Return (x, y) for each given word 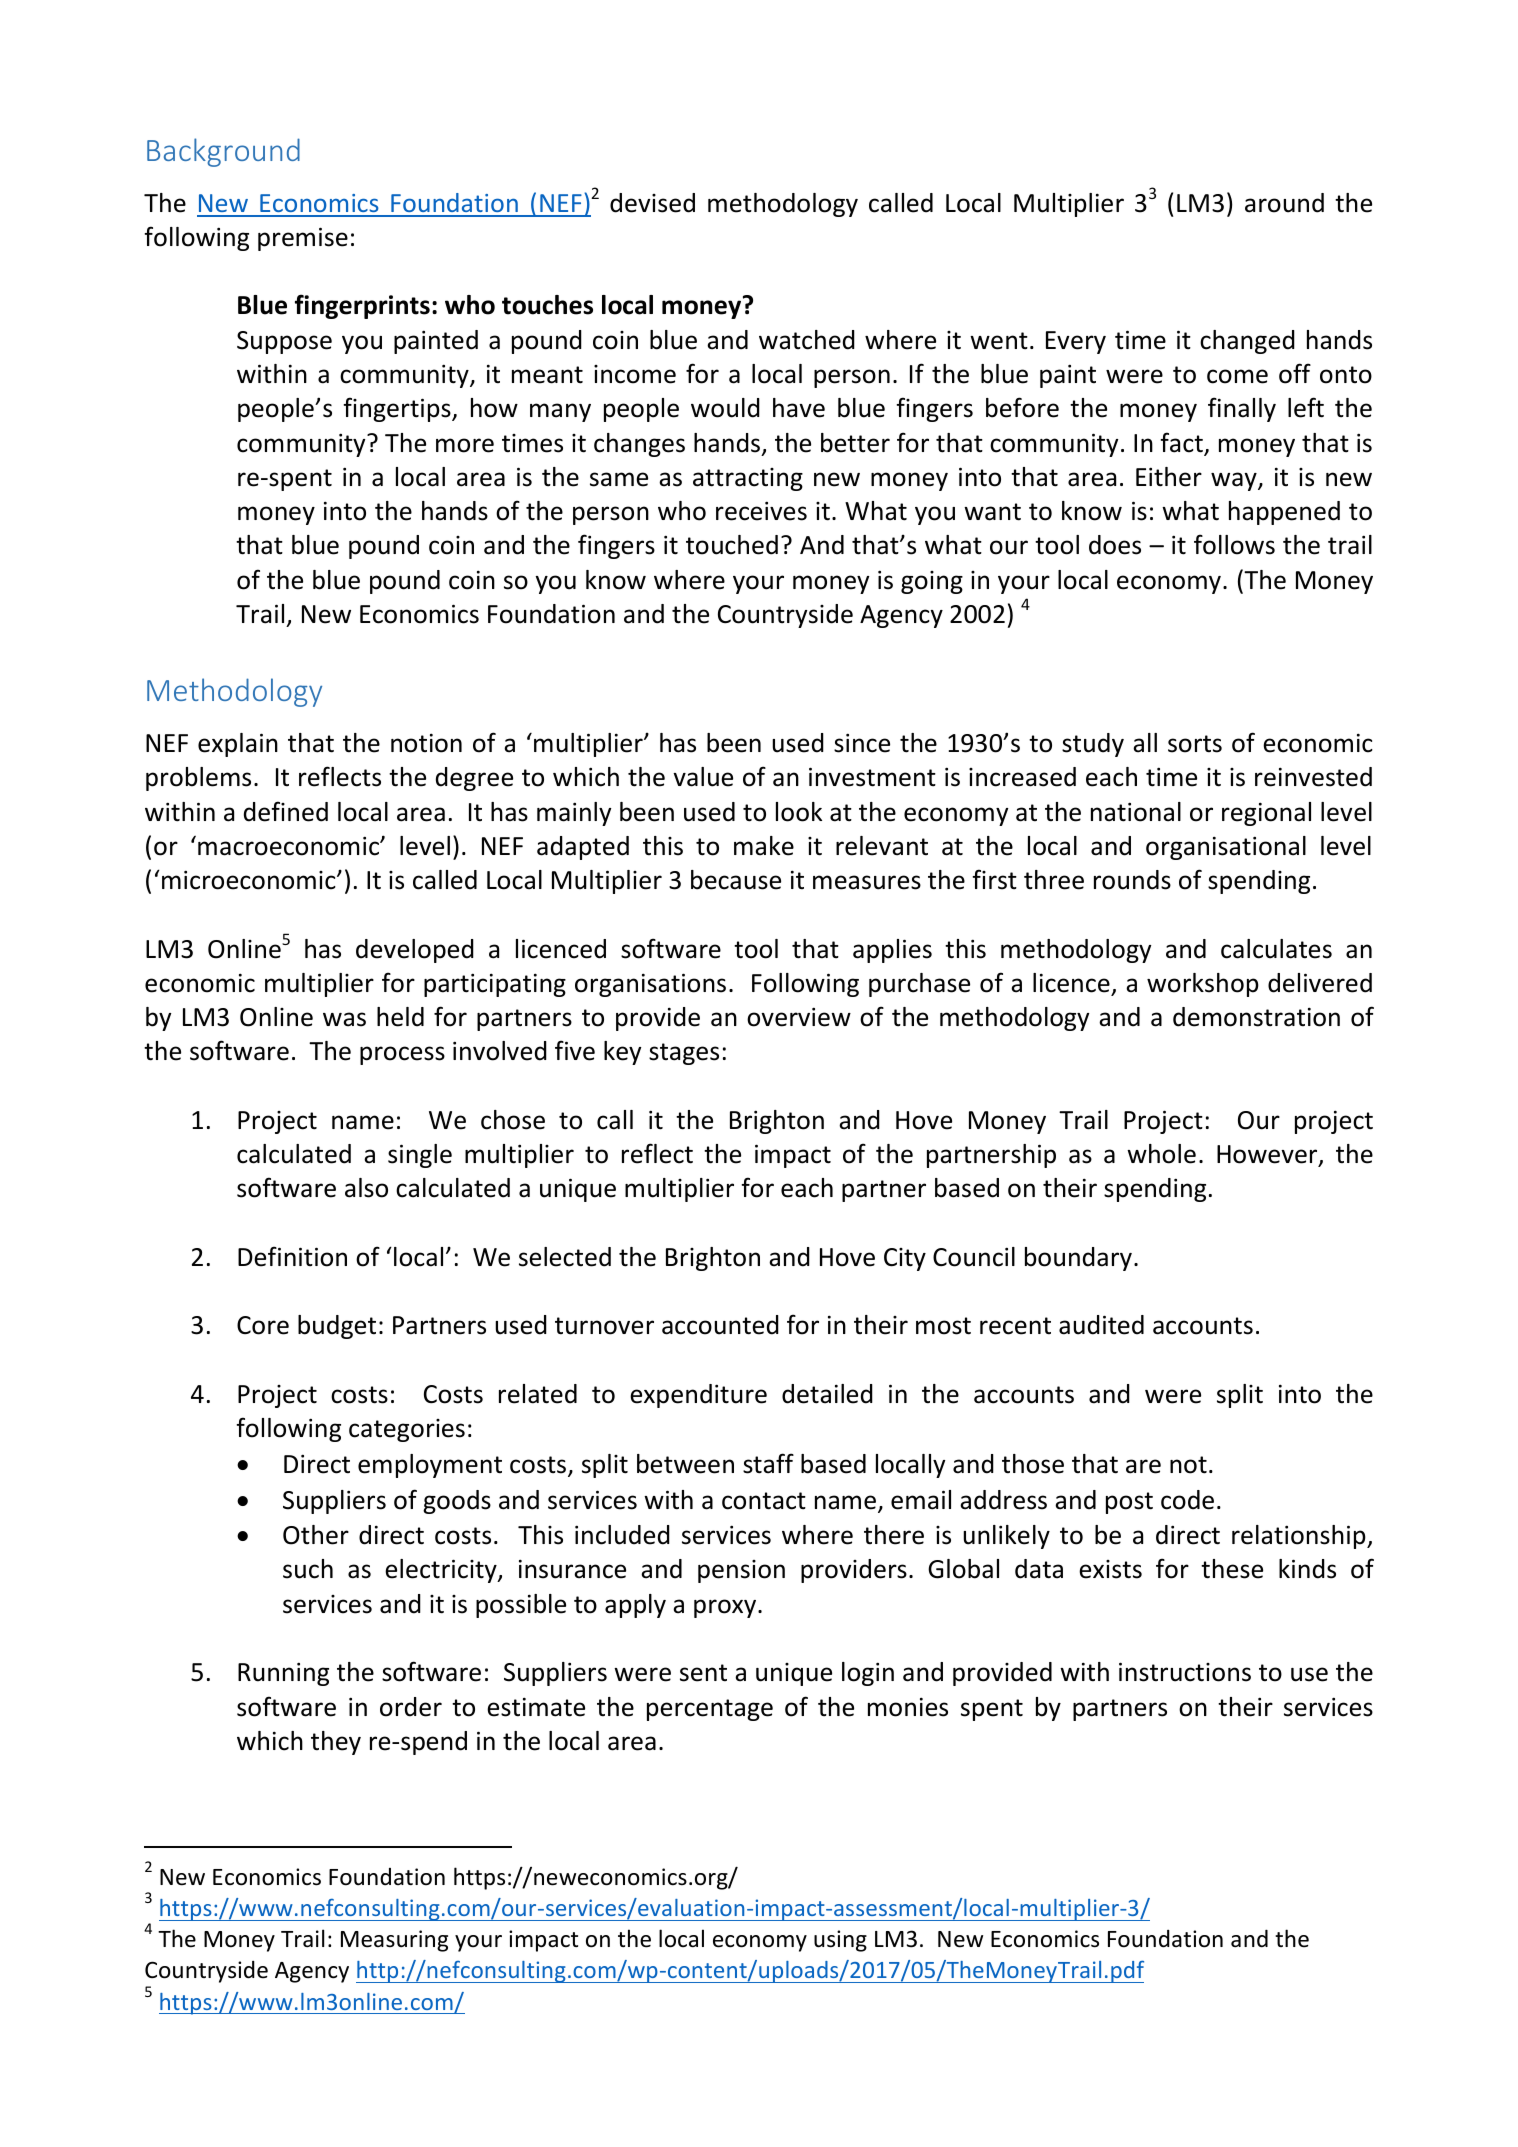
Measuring (394, 1941)
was (344, 1019)
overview (799, 1017)
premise (303, 239)
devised (652, 203)
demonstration (1256, 1017)
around (1284, 203)
